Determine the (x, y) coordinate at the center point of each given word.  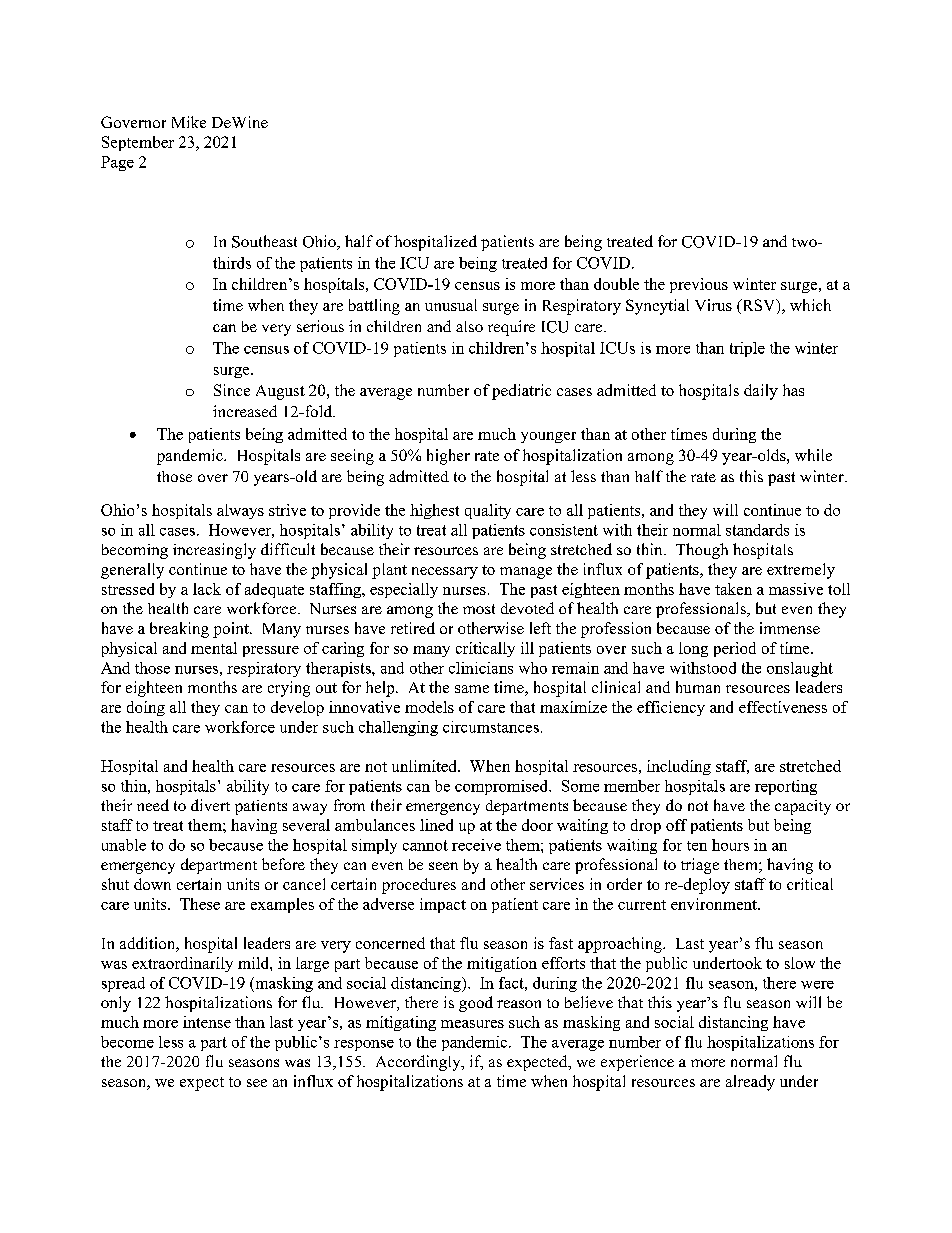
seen (443, 866)
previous (699, 285)
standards (757, 530)
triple (747, 349)
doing (146, 708)
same (472, 689)
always (240, 511)
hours (730, 845)
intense (207, 1022)
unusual (451, 305)
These (200, 904)
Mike (189, 122)
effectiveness (783, 707)
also (469, 326)
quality (488, 511)
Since (232, 390)
